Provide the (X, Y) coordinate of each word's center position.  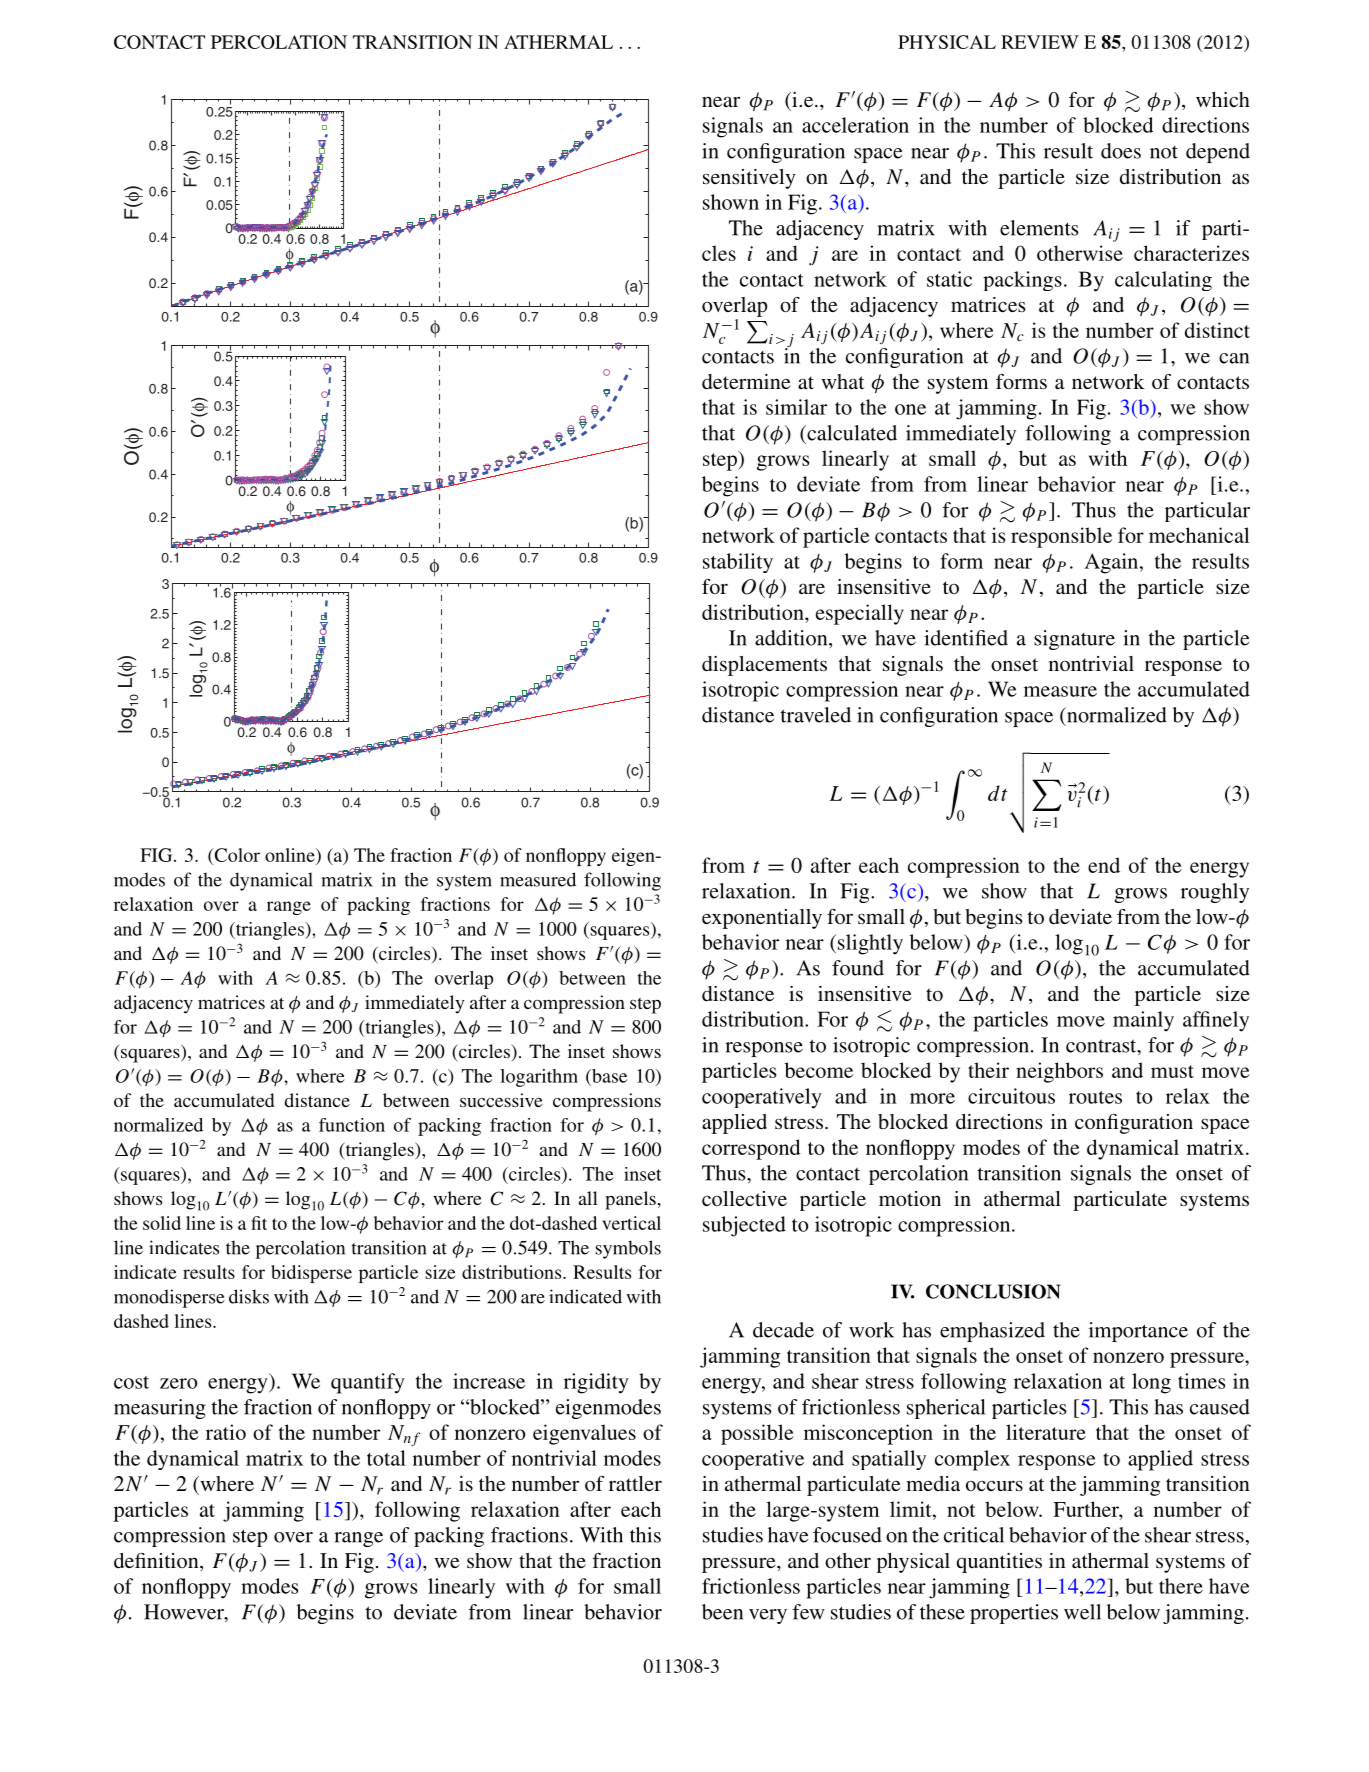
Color (236, 856)
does (1121, 151)
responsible (1061, 537)
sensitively (749, 179)
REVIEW (1040, 42)
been (722, 1612)
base (608, 1076)
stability (738, 563)
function (352, 1125)
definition (157, 1562)
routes (1095, 1097)
